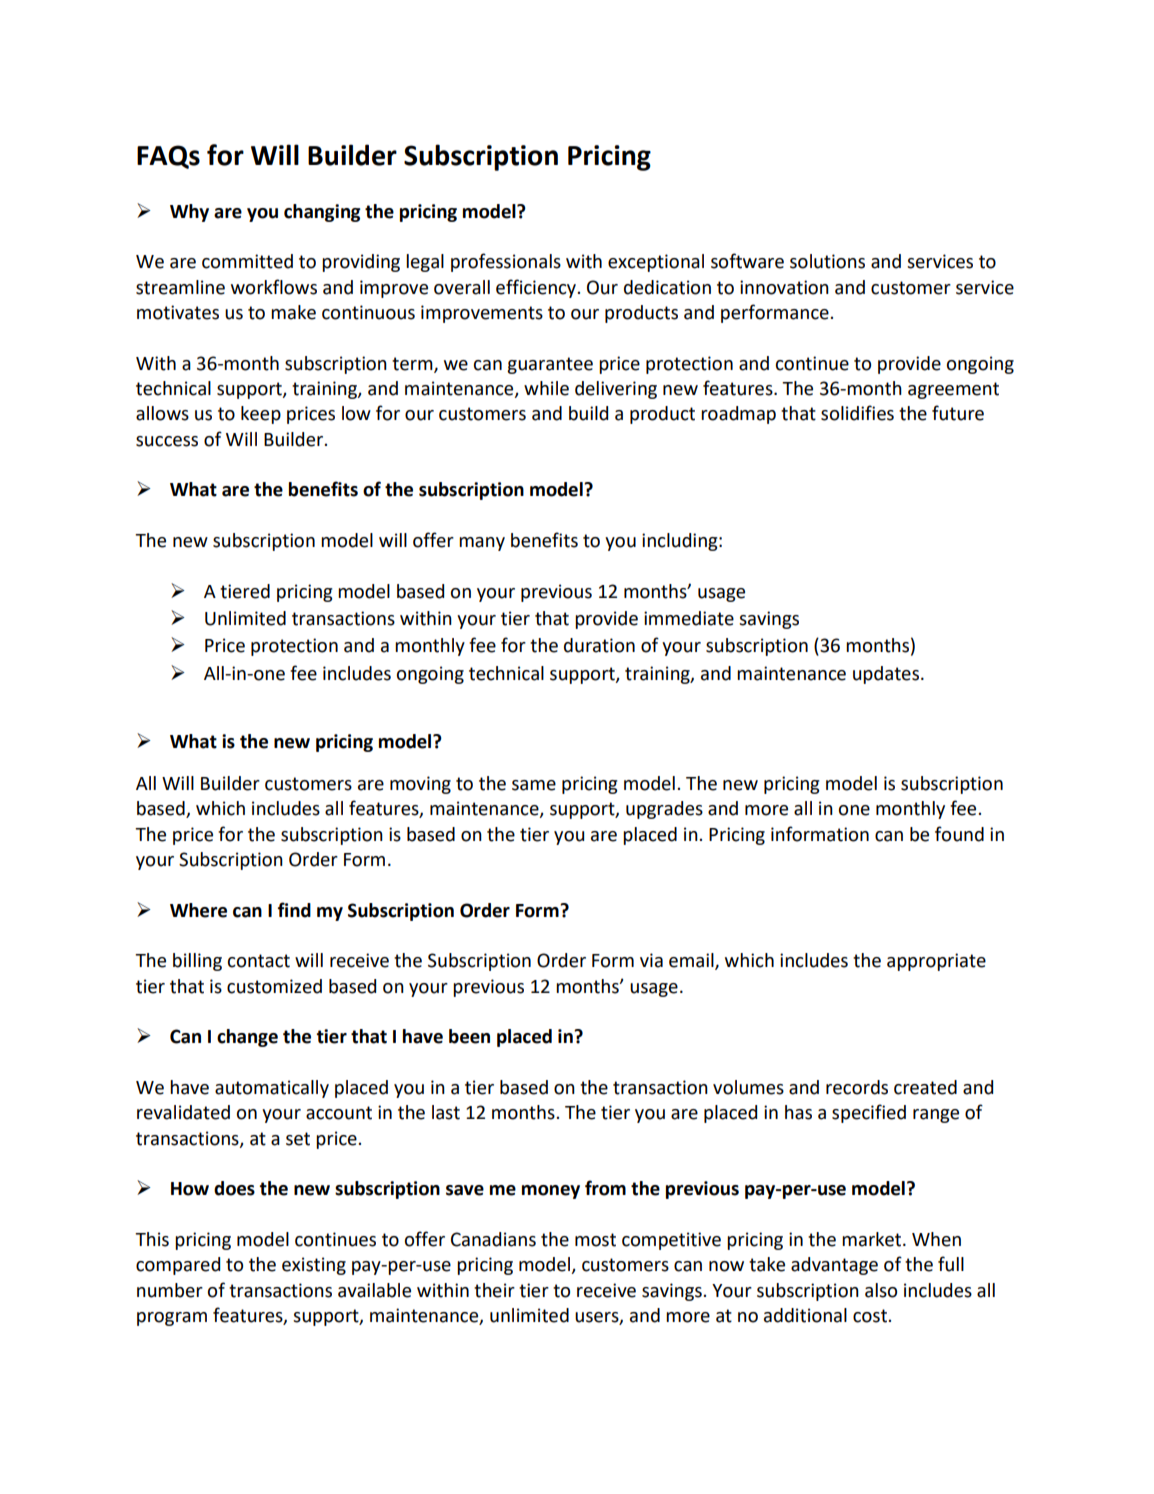 The width and height of the screenshot is (1154, 1494). I want to click on existing, so click(314, 1266).
